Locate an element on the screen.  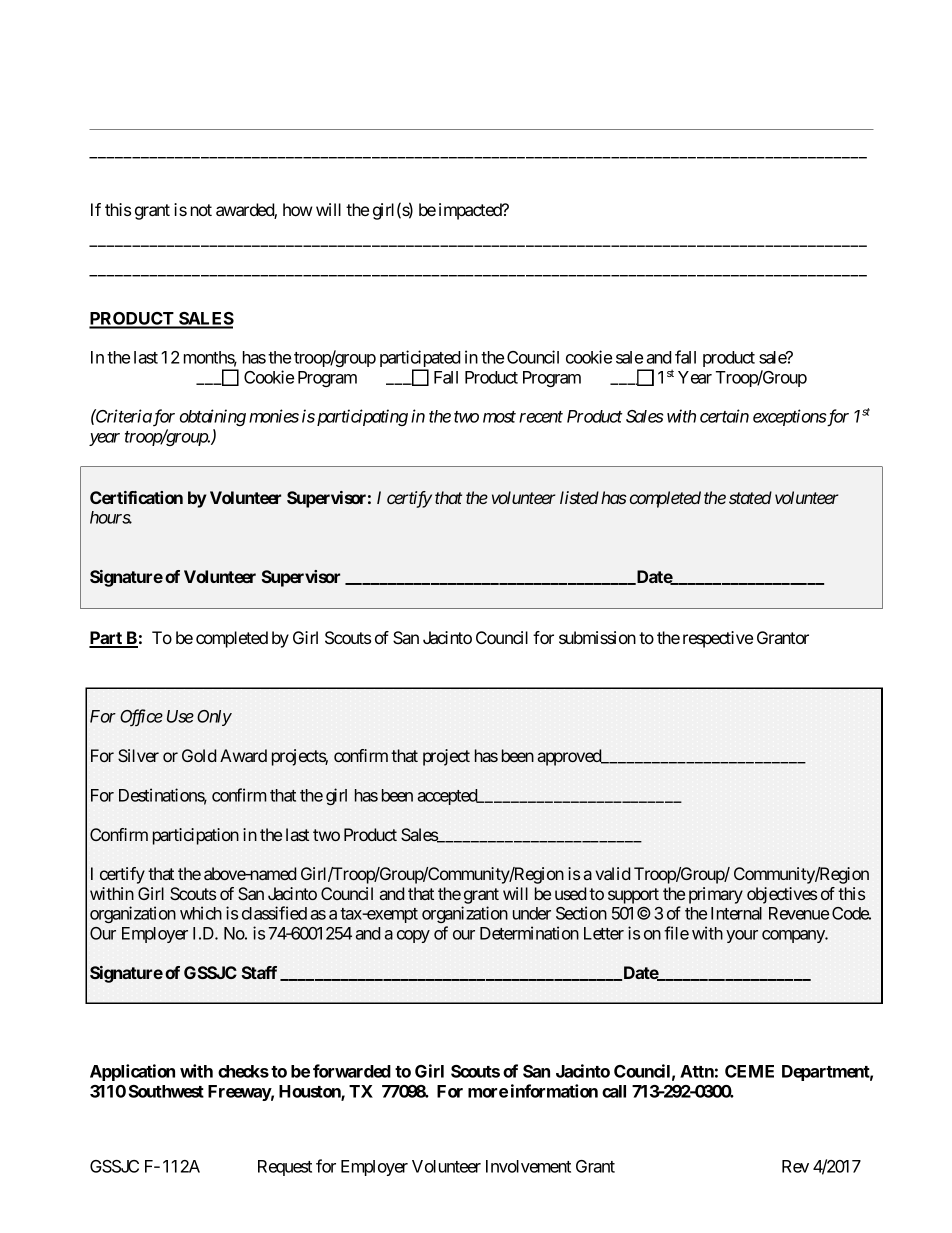
listed is located at coordinates (579, 497).
